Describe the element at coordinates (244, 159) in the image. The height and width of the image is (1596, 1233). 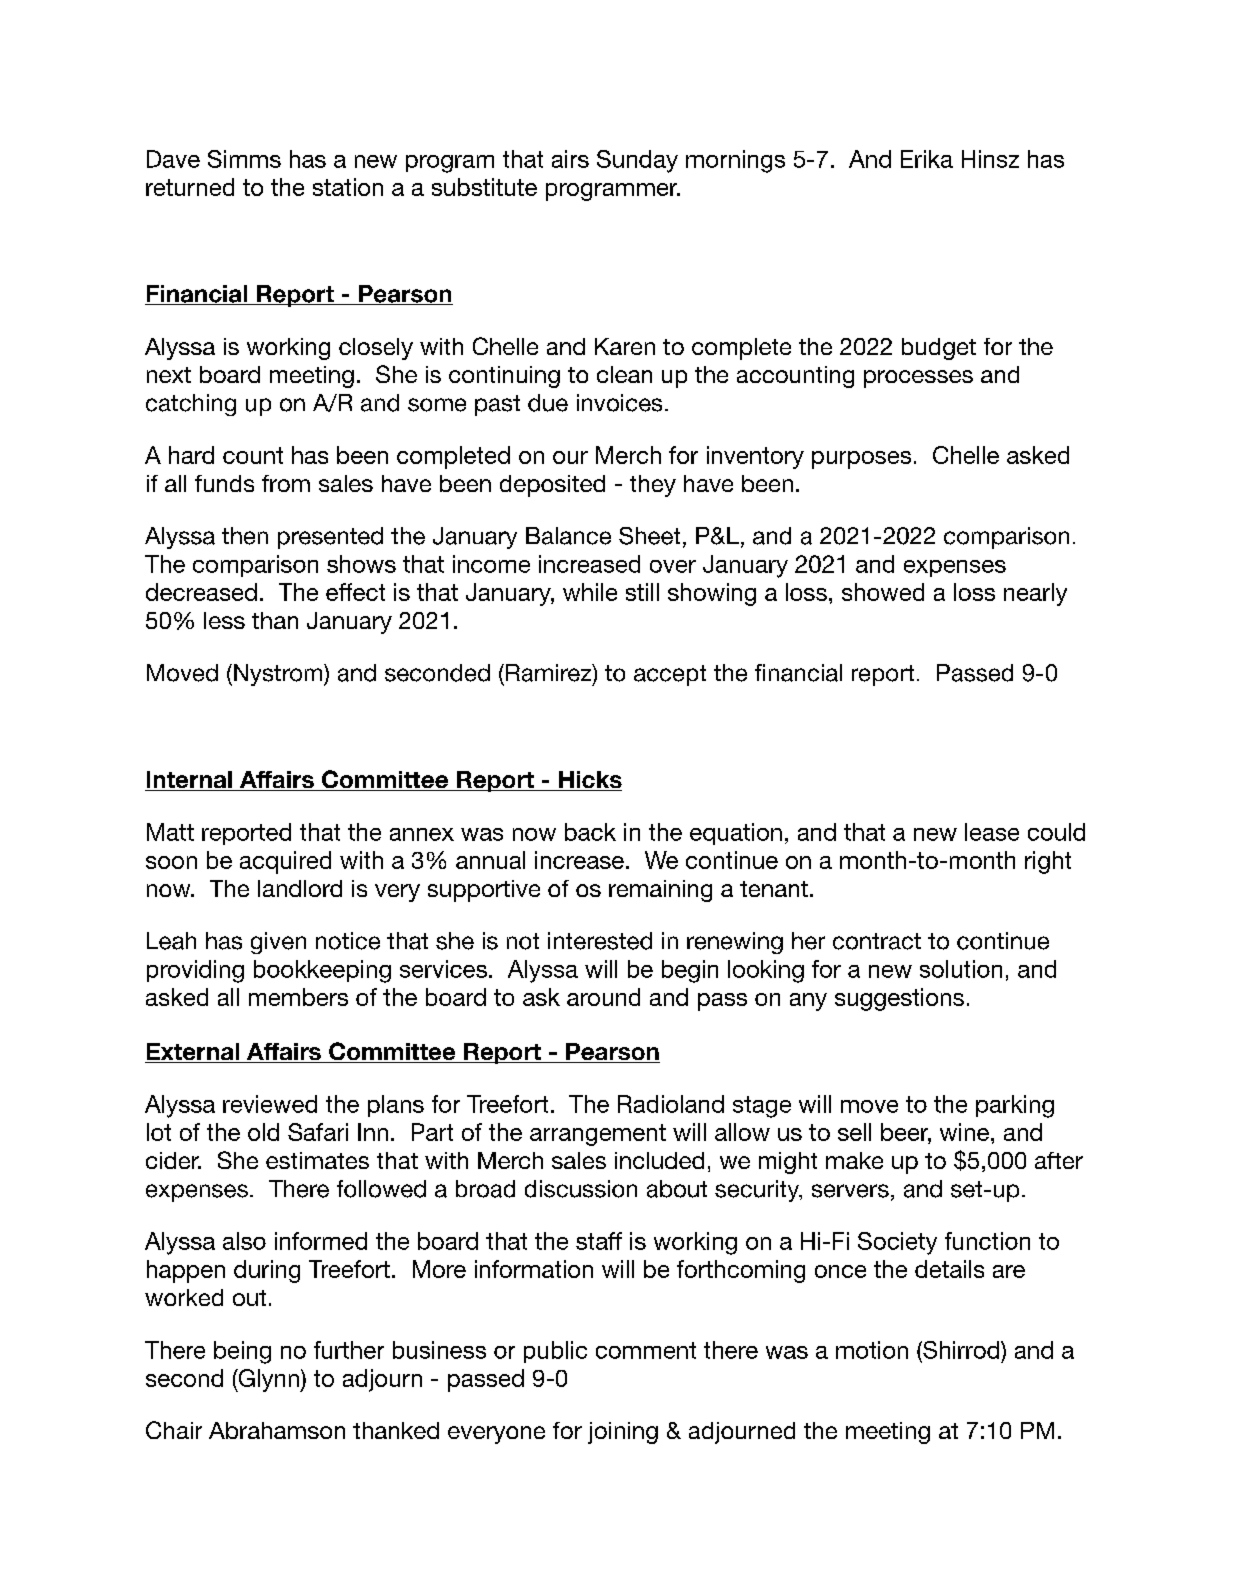
I see `Simms` at that location.
